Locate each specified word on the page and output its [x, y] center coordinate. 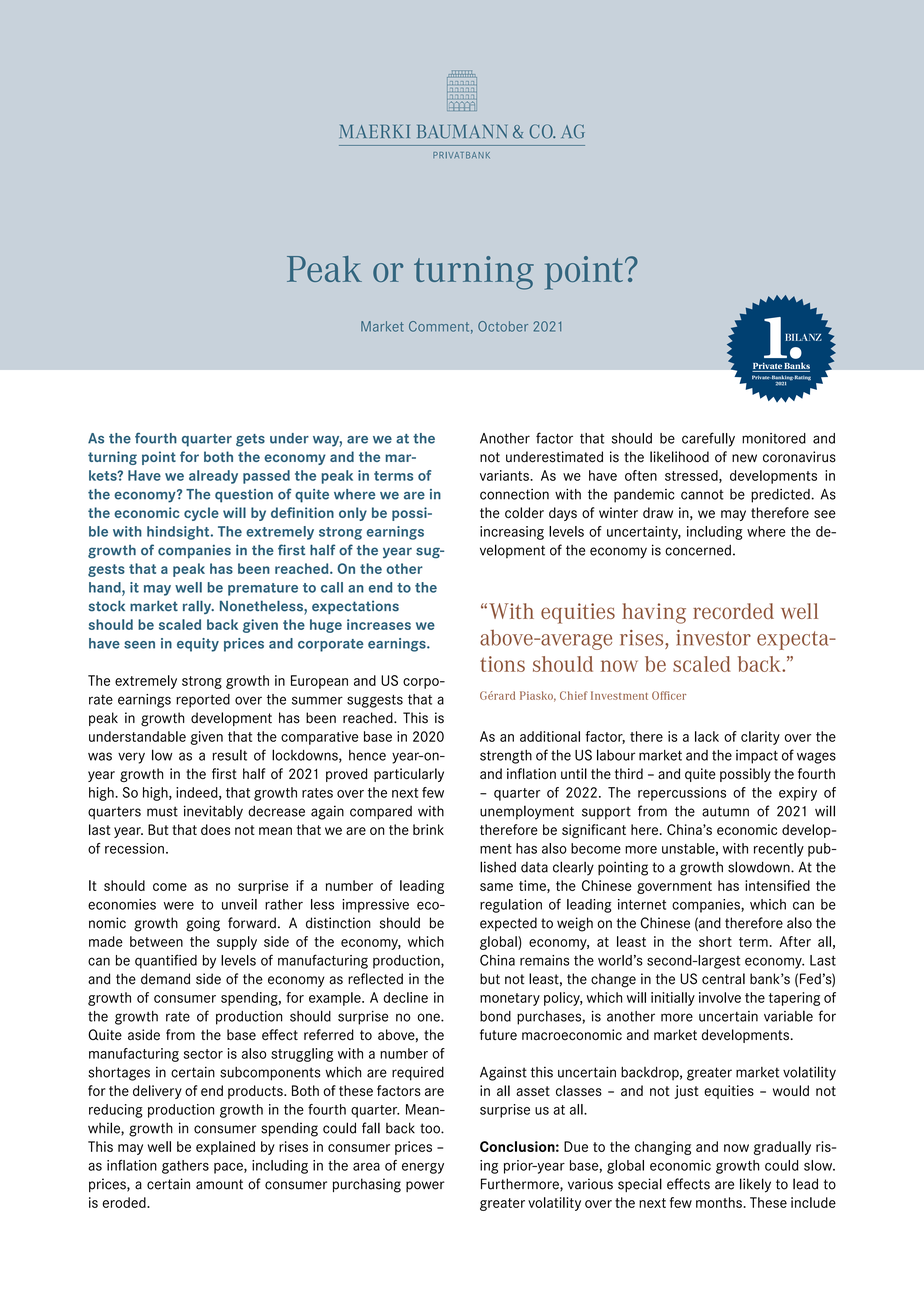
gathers [185, 1167]
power [425, 1186]
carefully [708, 439]
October [503, 326]
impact [757, 757]
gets [250, 440]
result [229, 755]
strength [506, 757]
